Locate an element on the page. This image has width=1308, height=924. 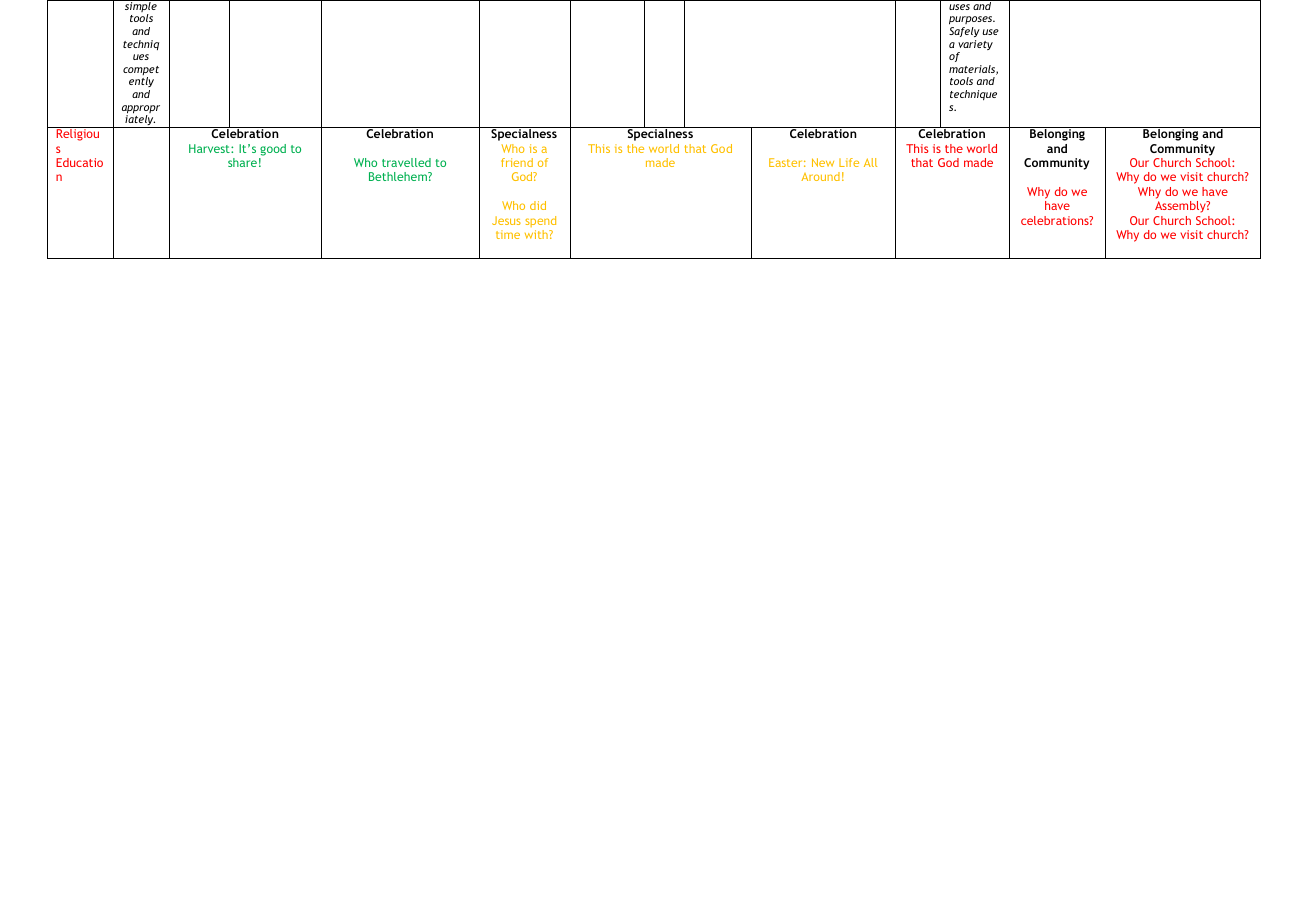
spend is located at coordinates (540, 221).
